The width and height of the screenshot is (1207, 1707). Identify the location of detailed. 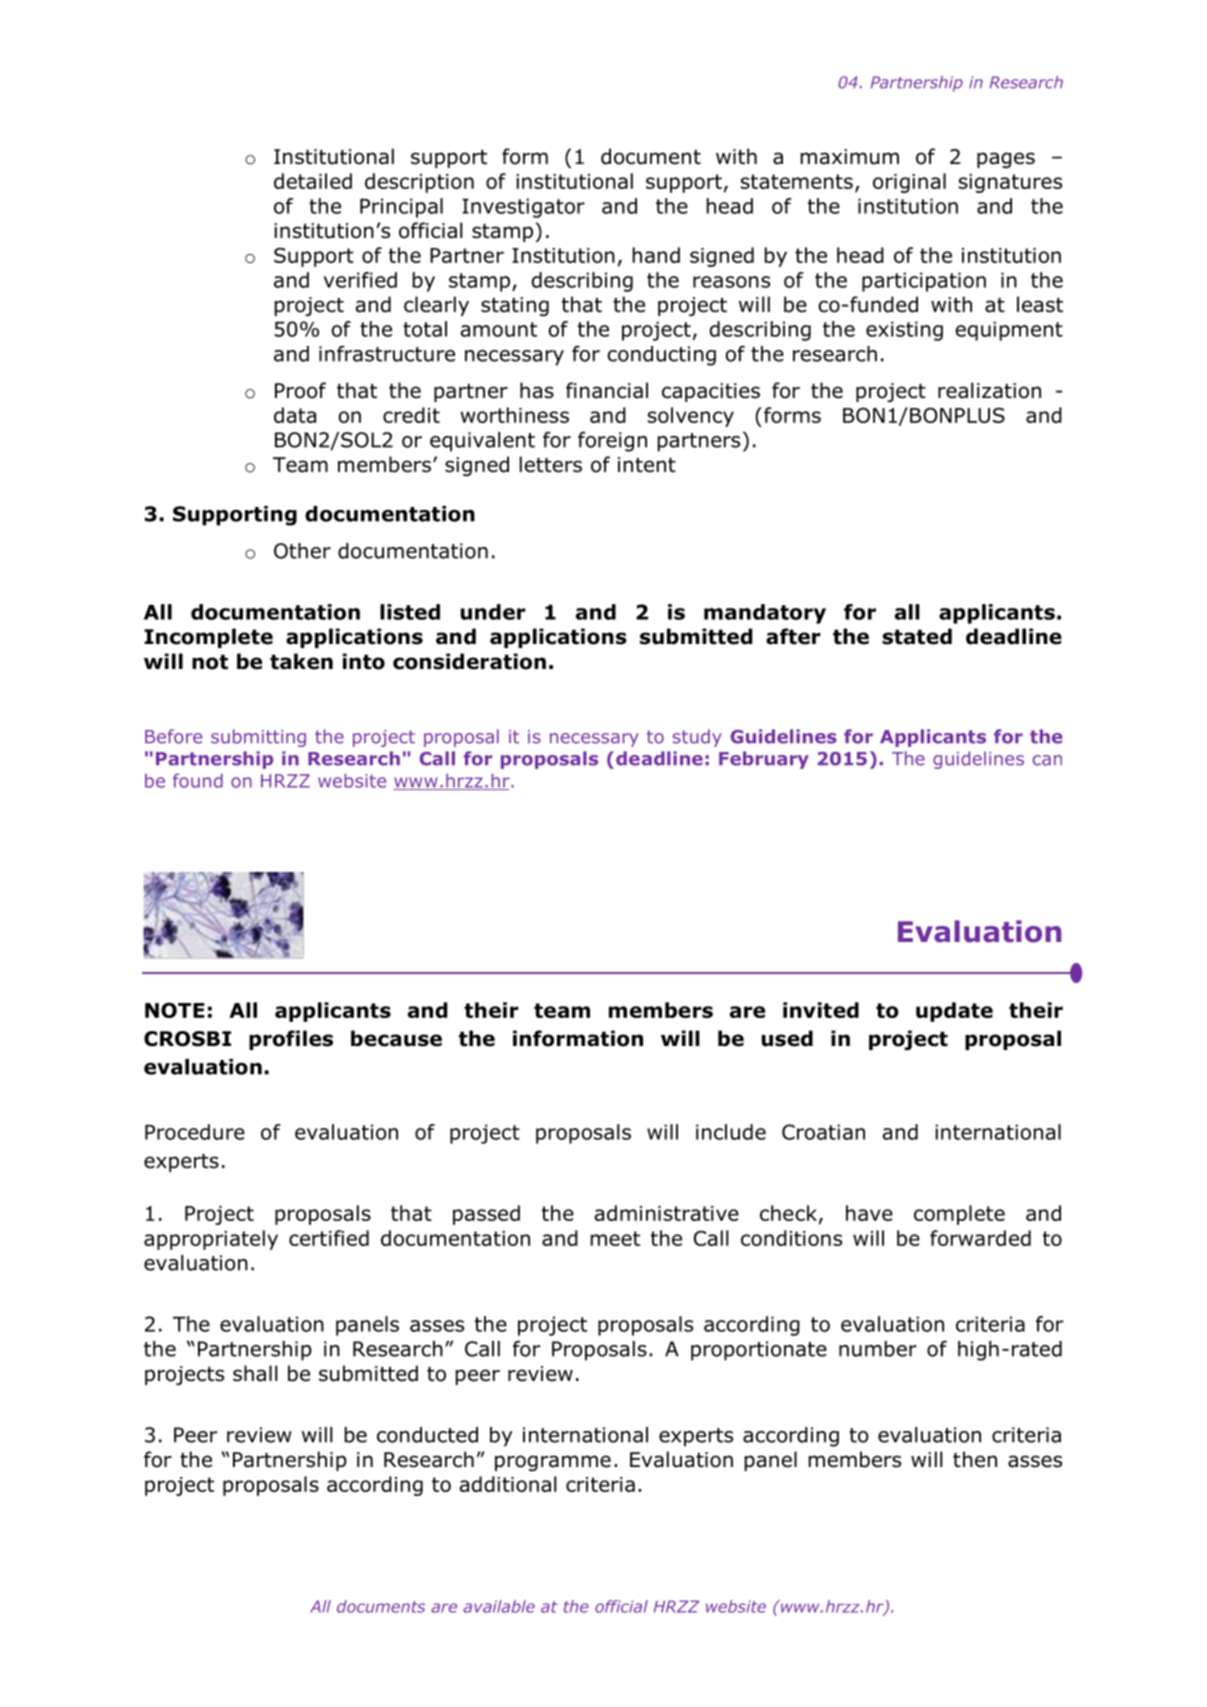
(313, 181).
